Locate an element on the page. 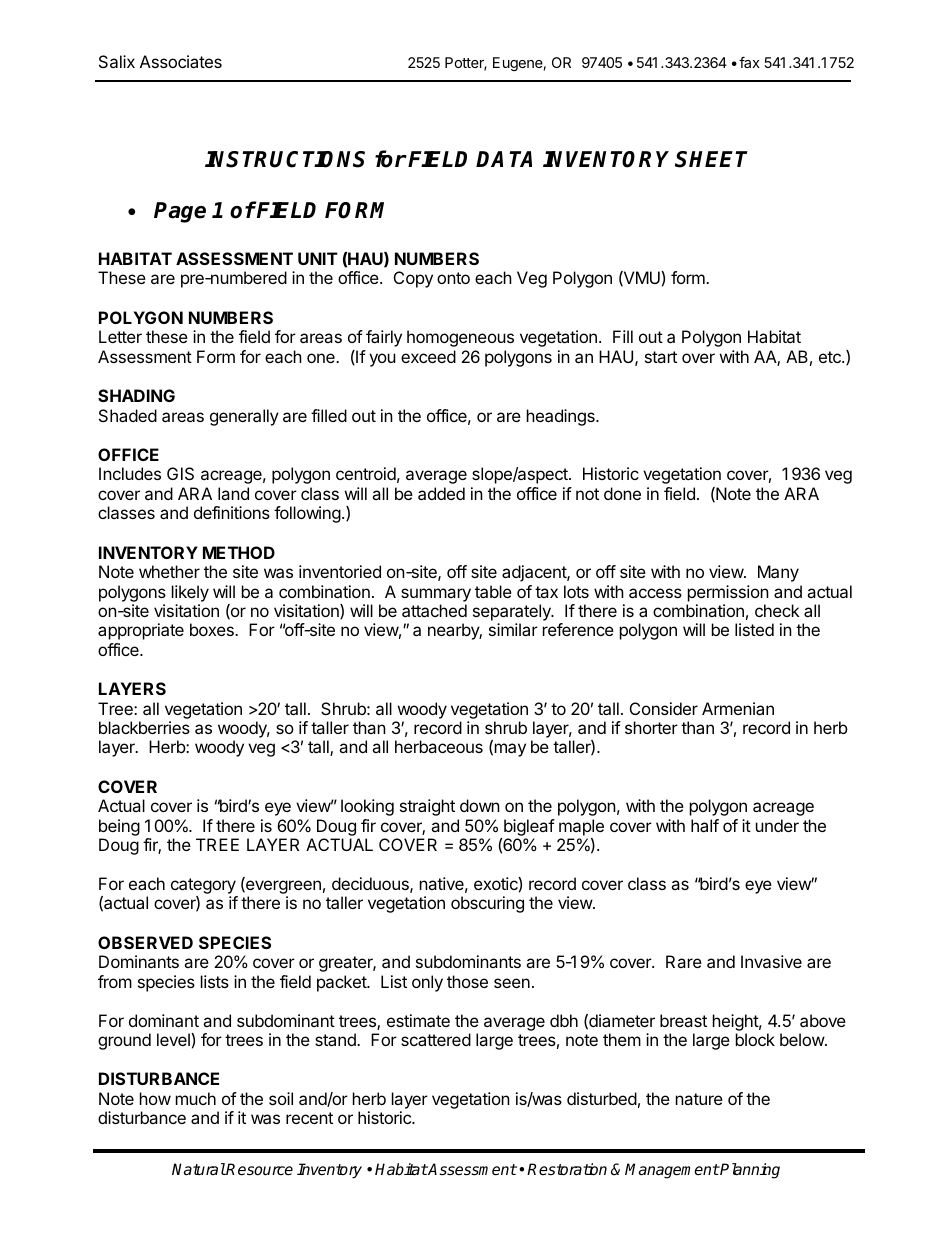 Image resolution: width=952 pixels, height=1233 pixels. Planning is located at coordinates (749, 1171).
